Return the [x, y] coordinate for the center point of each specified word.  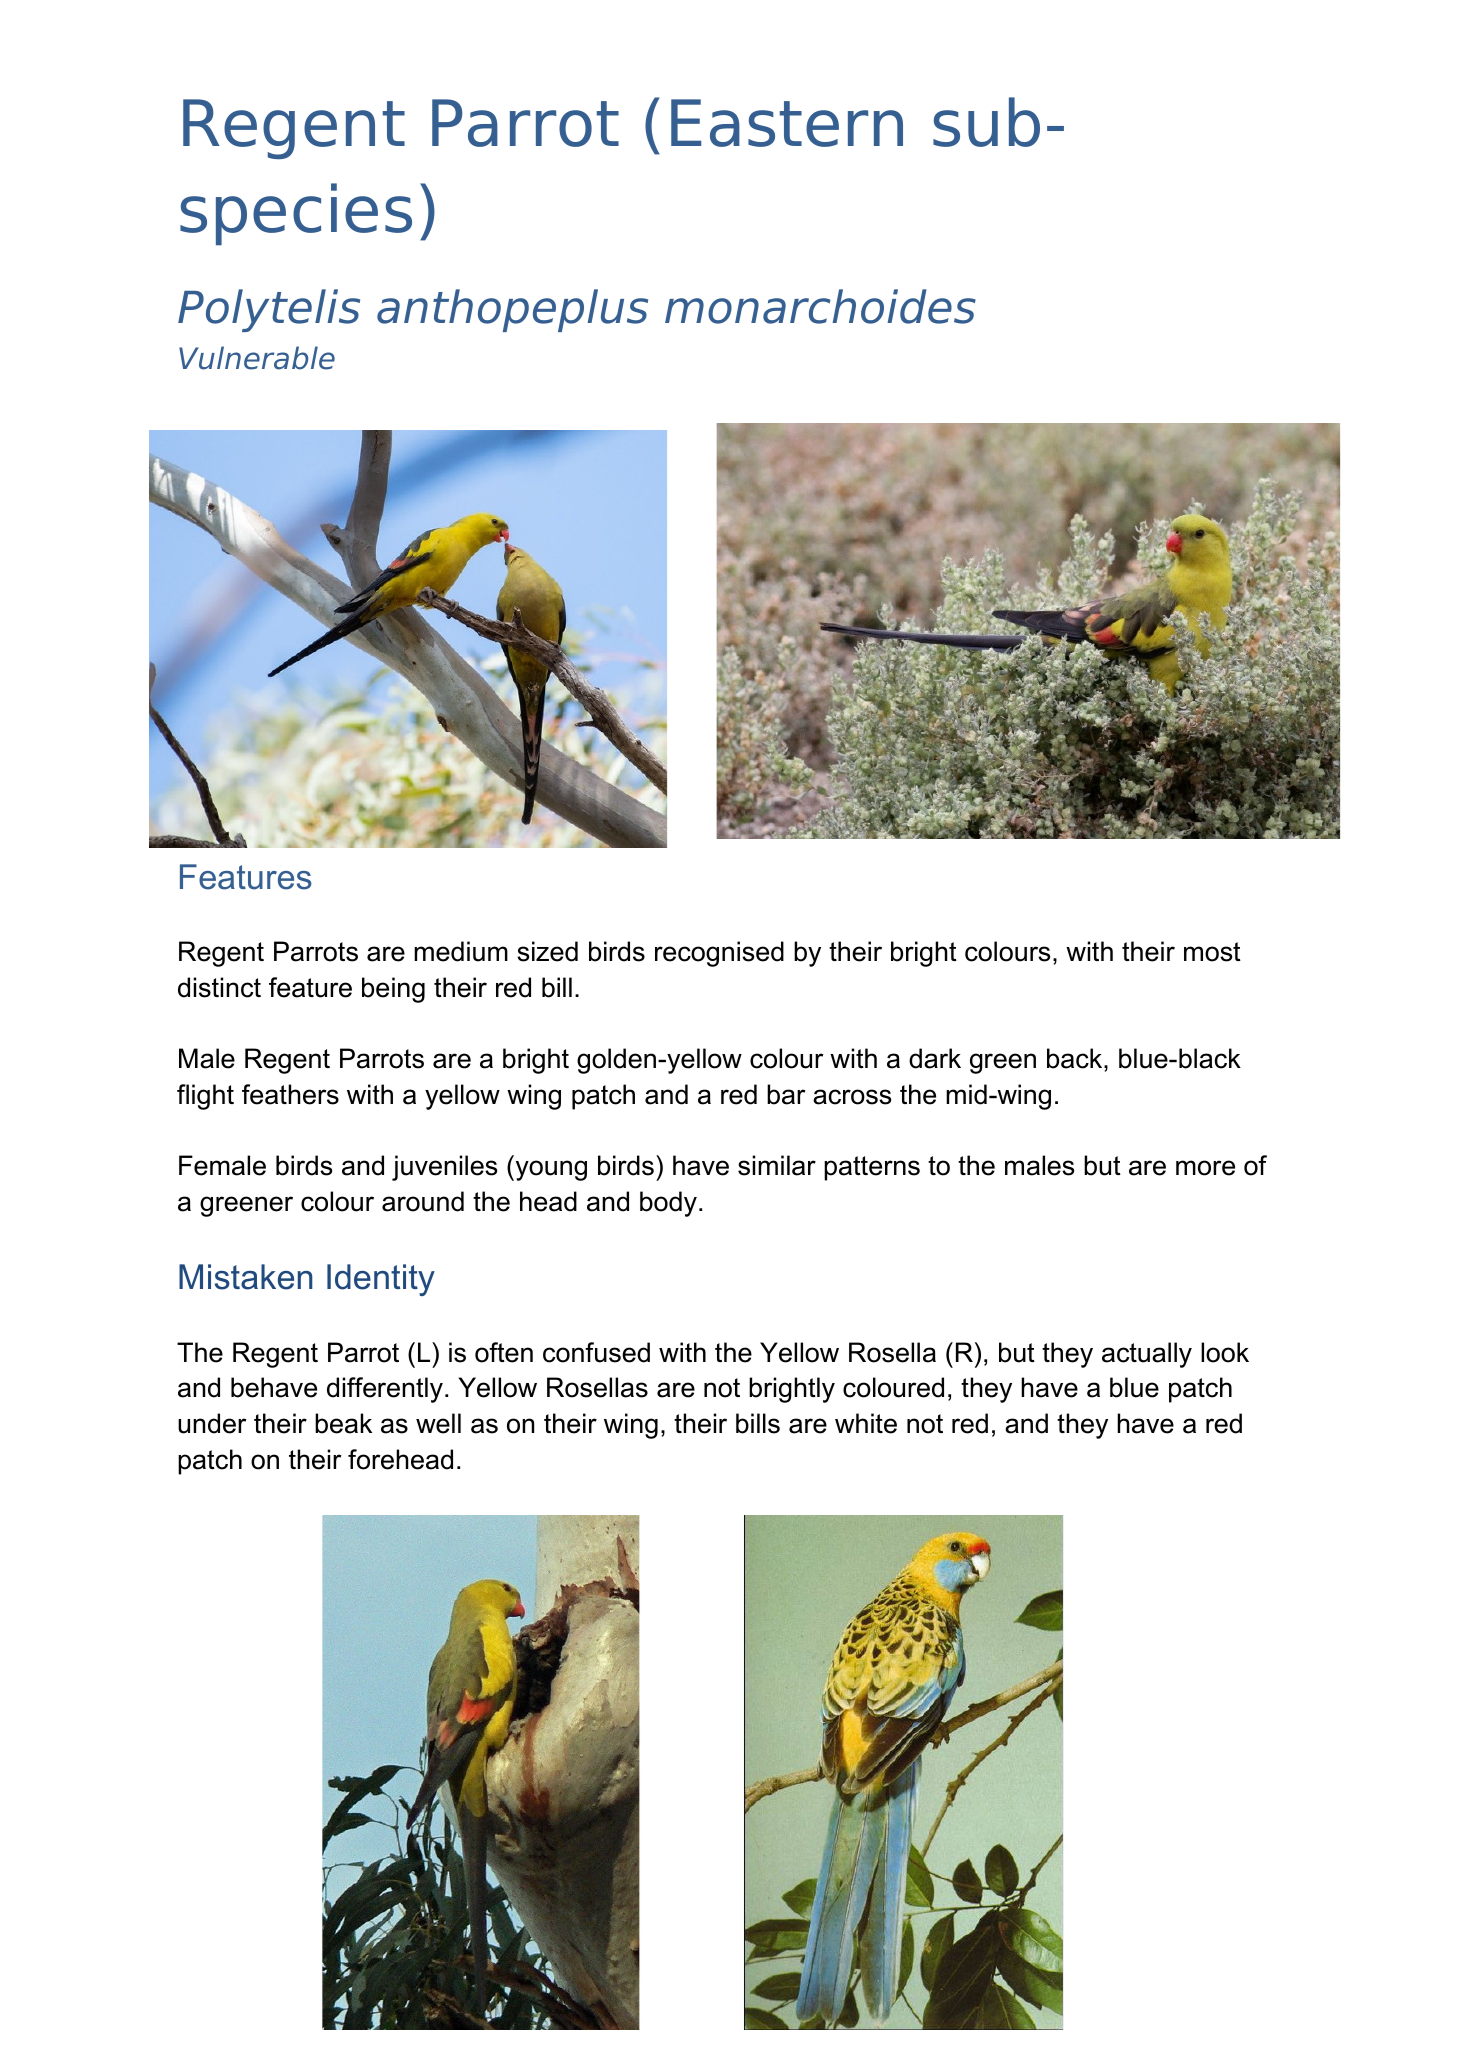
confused [596, 1352]
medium [461, 951]
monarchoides [820, 306]
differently [385, 1390]
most [1212, 952]
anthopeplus [512, 310]
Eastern [787, 123]
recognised [719, 954]
